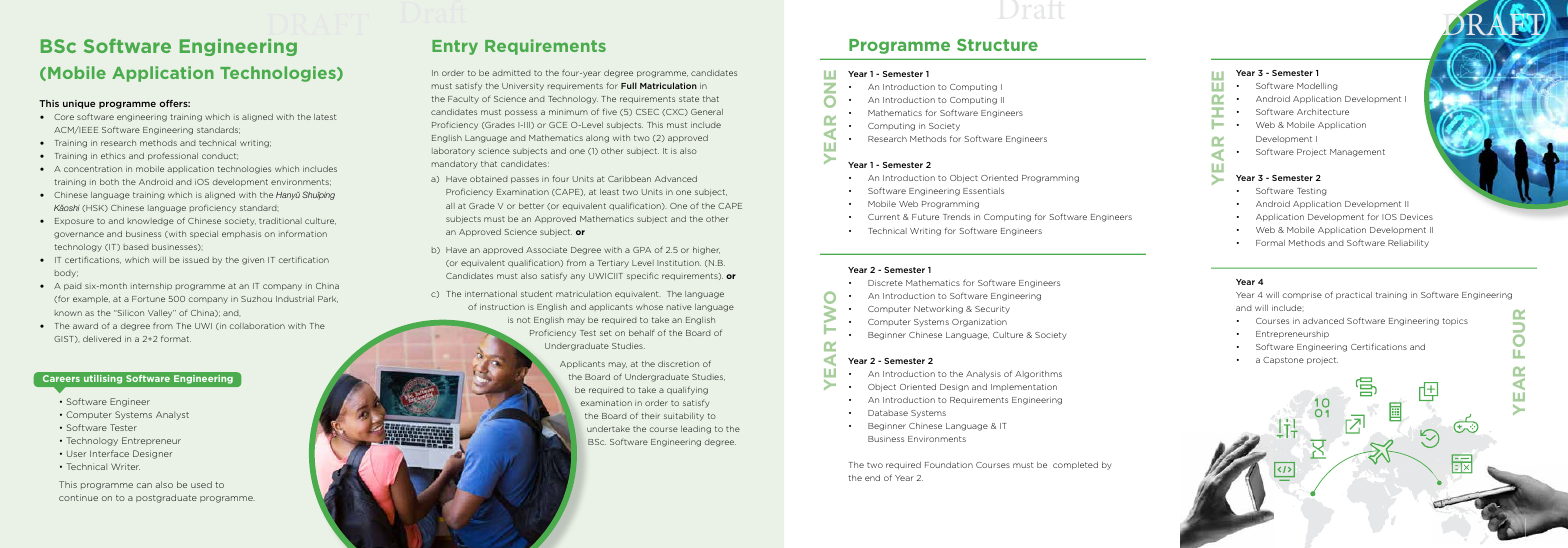  I want to click on along, so click(597, 139).
